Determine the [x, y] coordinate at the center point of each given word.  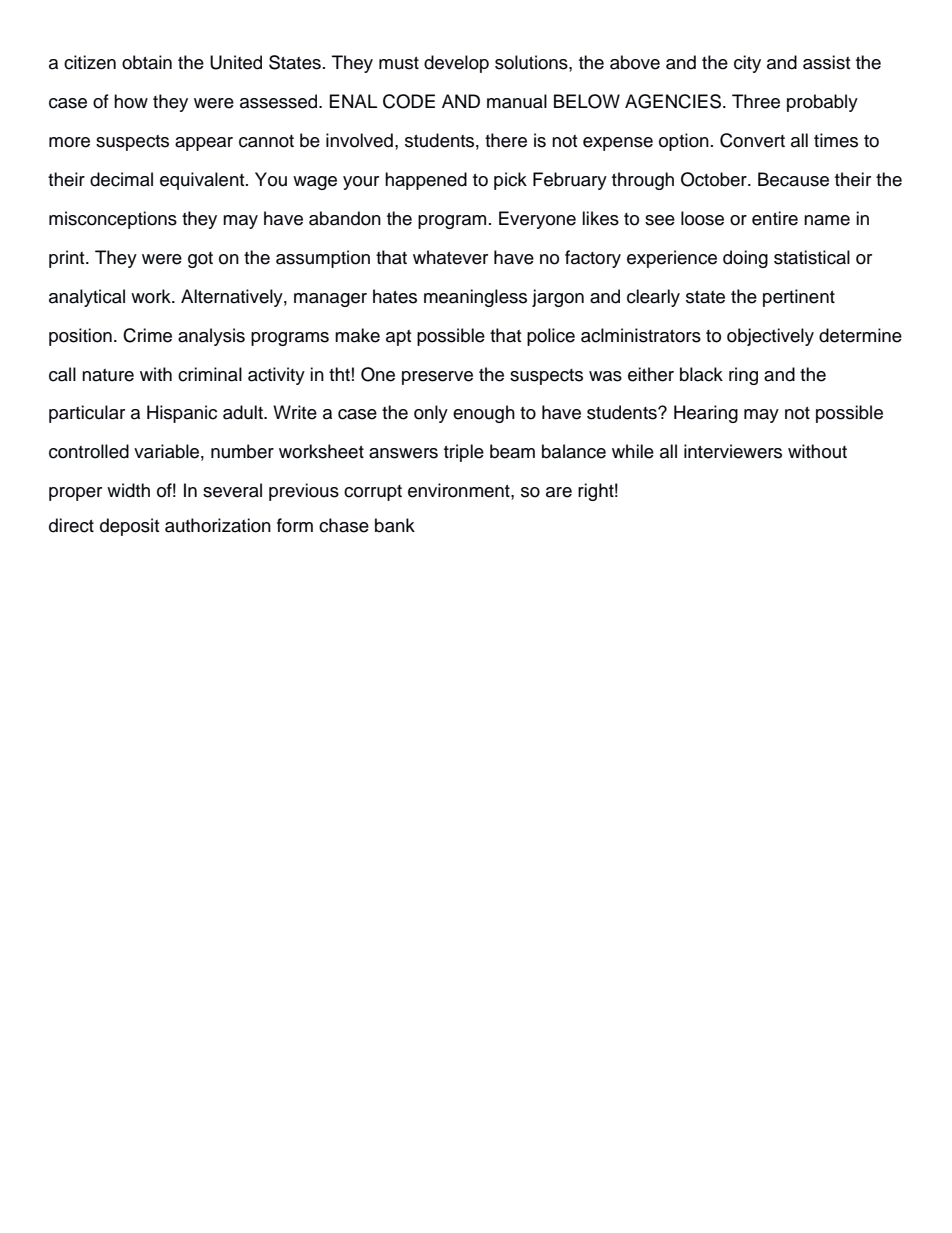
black [701, 374]
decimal [121, 179]
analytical [87, 298]
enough [484, 414]
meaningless [475, 298]
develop [456, 64]
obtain [147, 62]
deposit [129, 527]
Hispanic [182, 414]
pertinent [799, 298]
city [747, 64]
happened [426, 181]
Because [793, 179]
